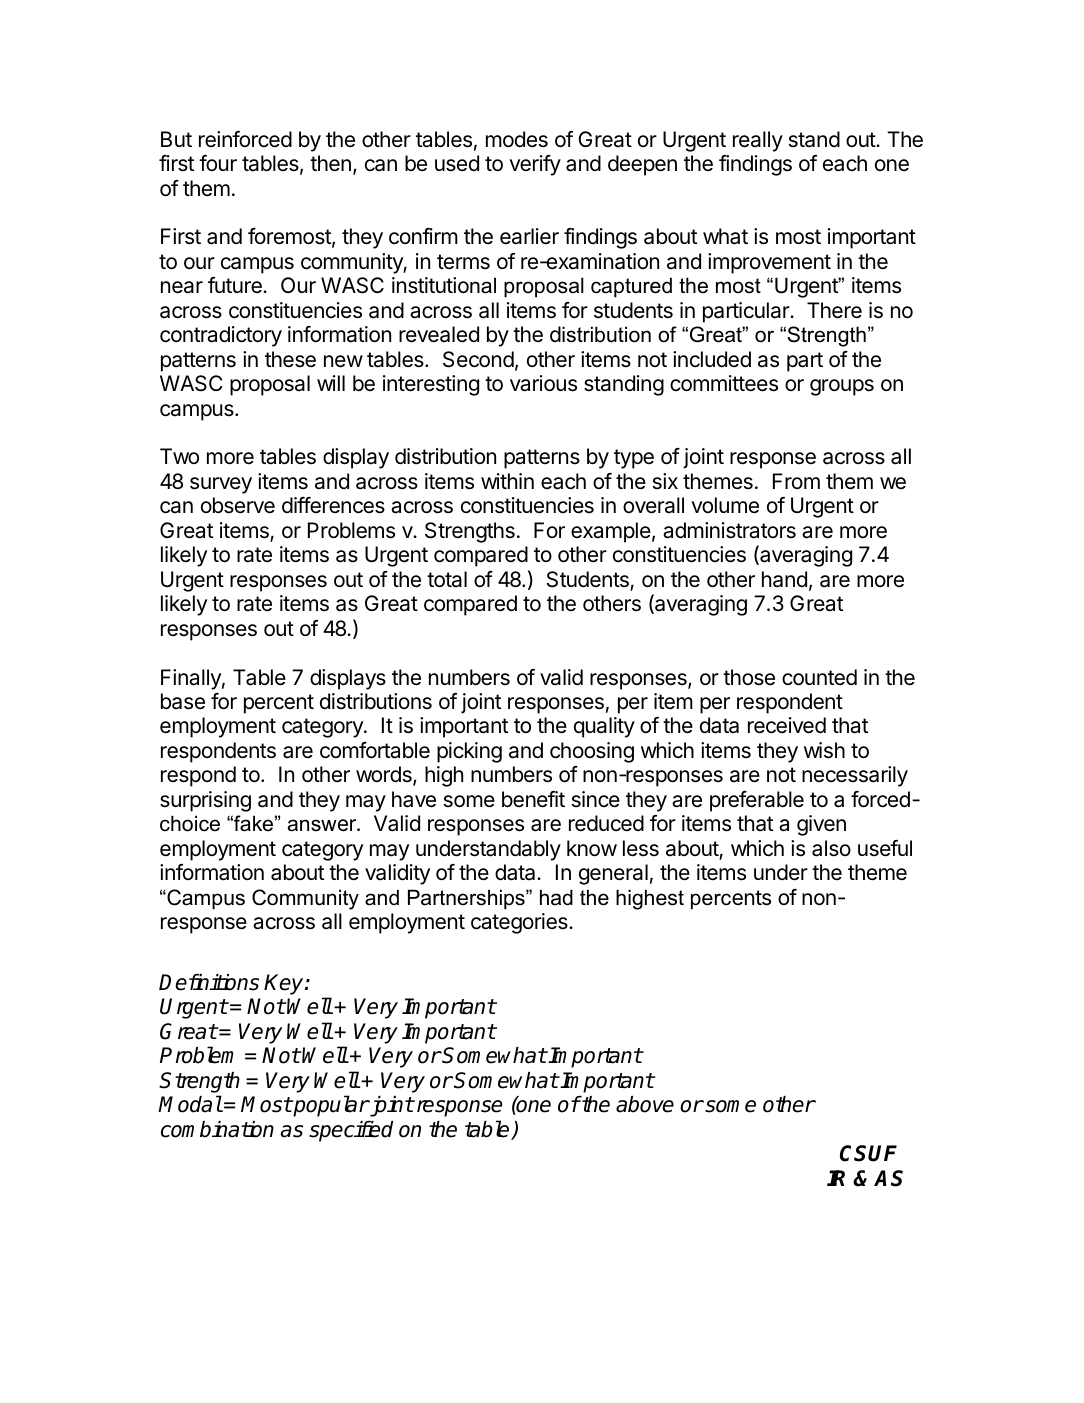 This screenshot has width=1084, height=1403. Describe the element at coordinates (535, 165) in the screenshot. I see `verify` at that location.
